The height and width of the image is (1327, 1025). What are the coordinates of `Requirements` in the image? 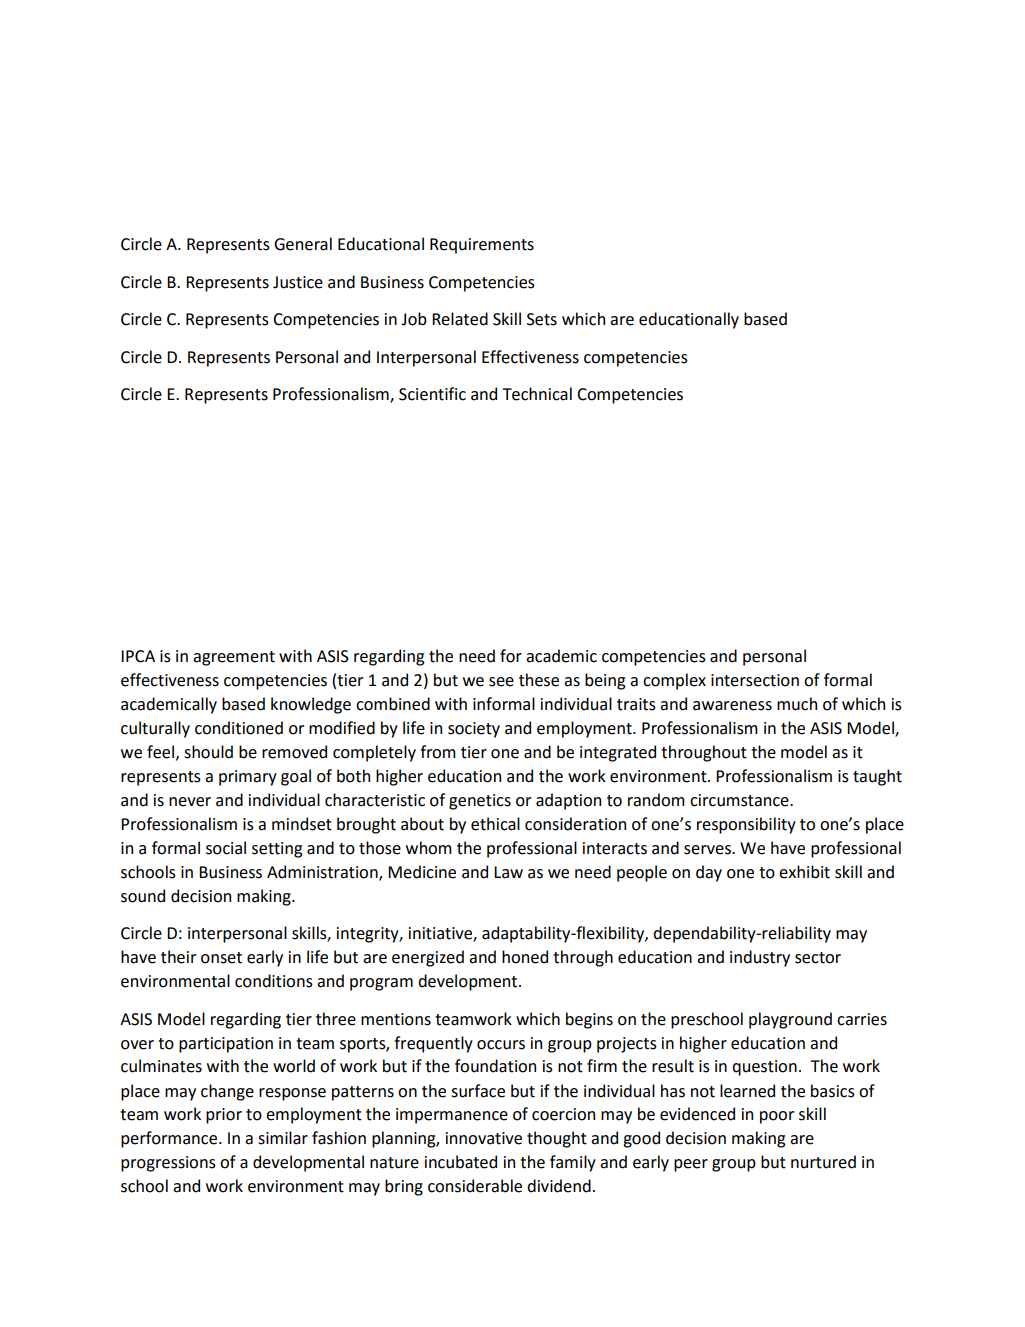 It's located at (482, 246).
